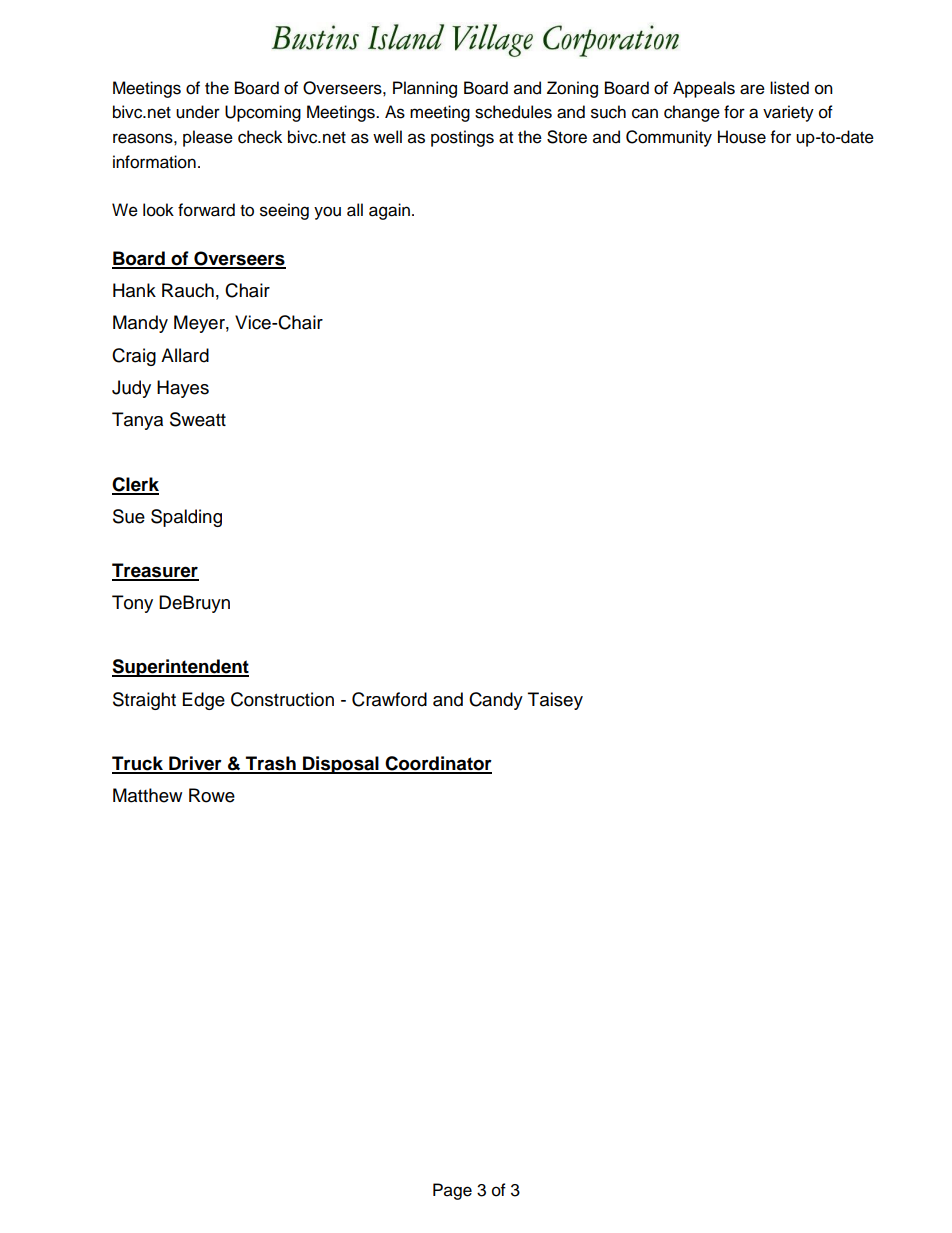  What do you see at coordinates (389, 699) in the screenshot?
I see `Crawford` at bounding box center [389, 699].
